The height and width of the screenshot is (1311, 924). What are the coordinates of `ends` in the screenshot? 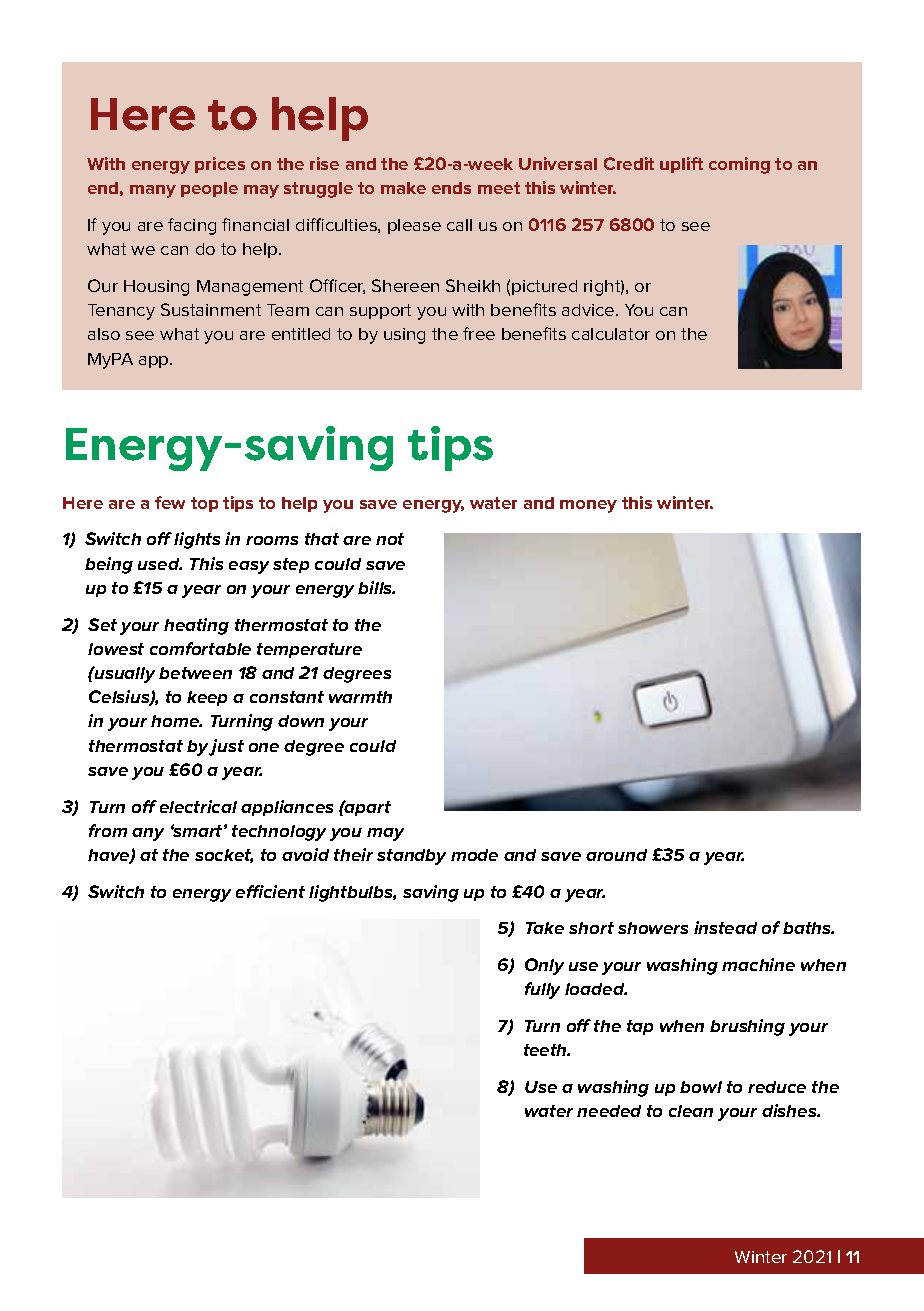 It's located at (451, 188).
